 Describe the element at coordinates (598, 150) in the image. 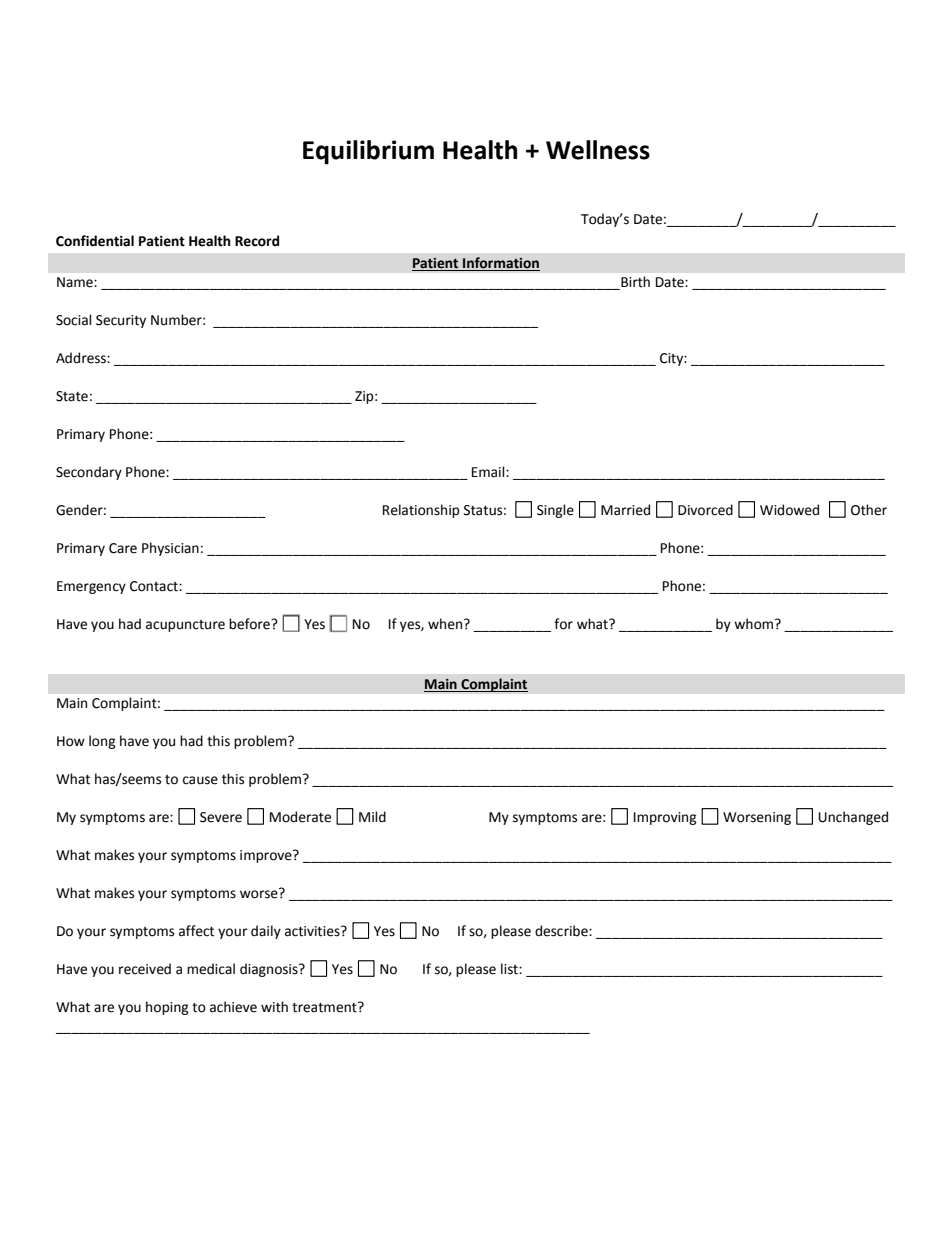

I see `Wellness` at that location.
